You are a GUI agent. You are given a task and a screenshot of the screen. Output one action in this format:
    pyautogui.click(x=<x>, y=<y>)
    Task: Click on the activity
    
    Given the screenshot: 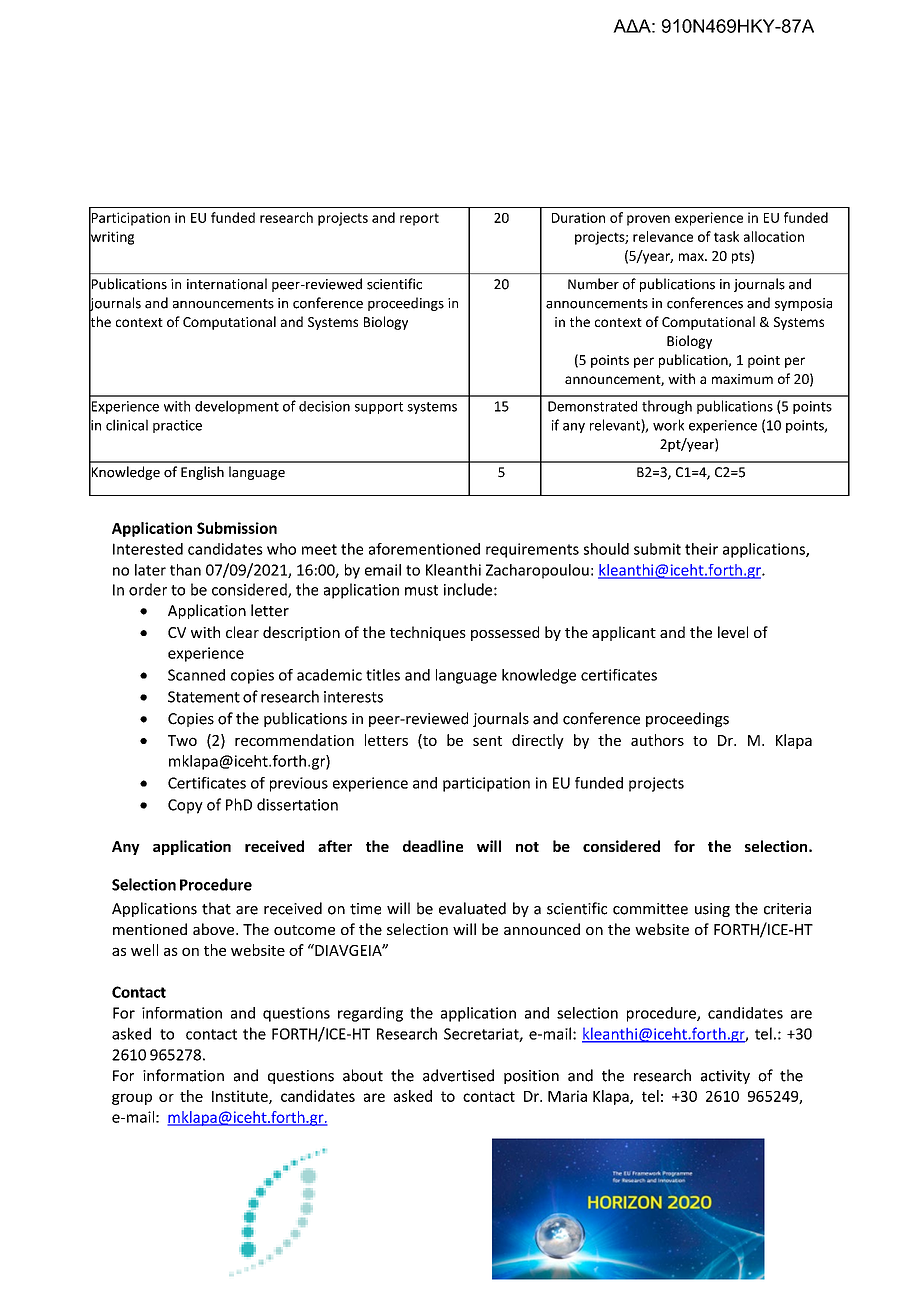 What is the action you would take?
    pyautogui.click(x=725, y=1077)
